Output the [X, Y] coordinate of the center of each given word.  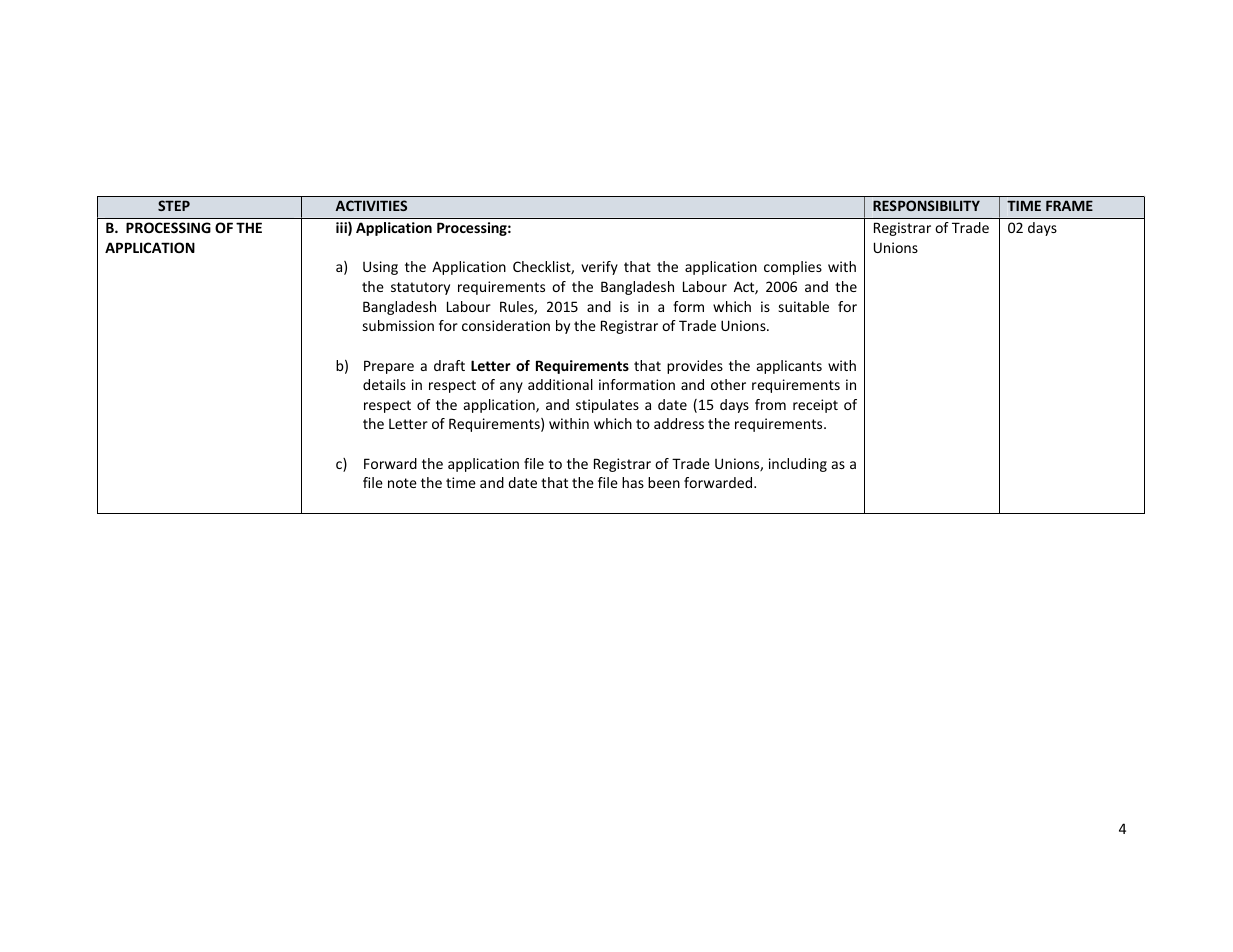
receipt [815, 406]
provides [695, 367]
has [633, 482]
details [384, 384]
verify [599, 268]
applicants [789, 367]
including [798, 465]
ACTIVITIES [371, 205]
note [402, 483]
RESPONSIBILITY [926, 205]
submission [398, 325]
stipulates [607, 406]
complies [793, 268]
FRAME [1069, 205]
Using [380, 268]
